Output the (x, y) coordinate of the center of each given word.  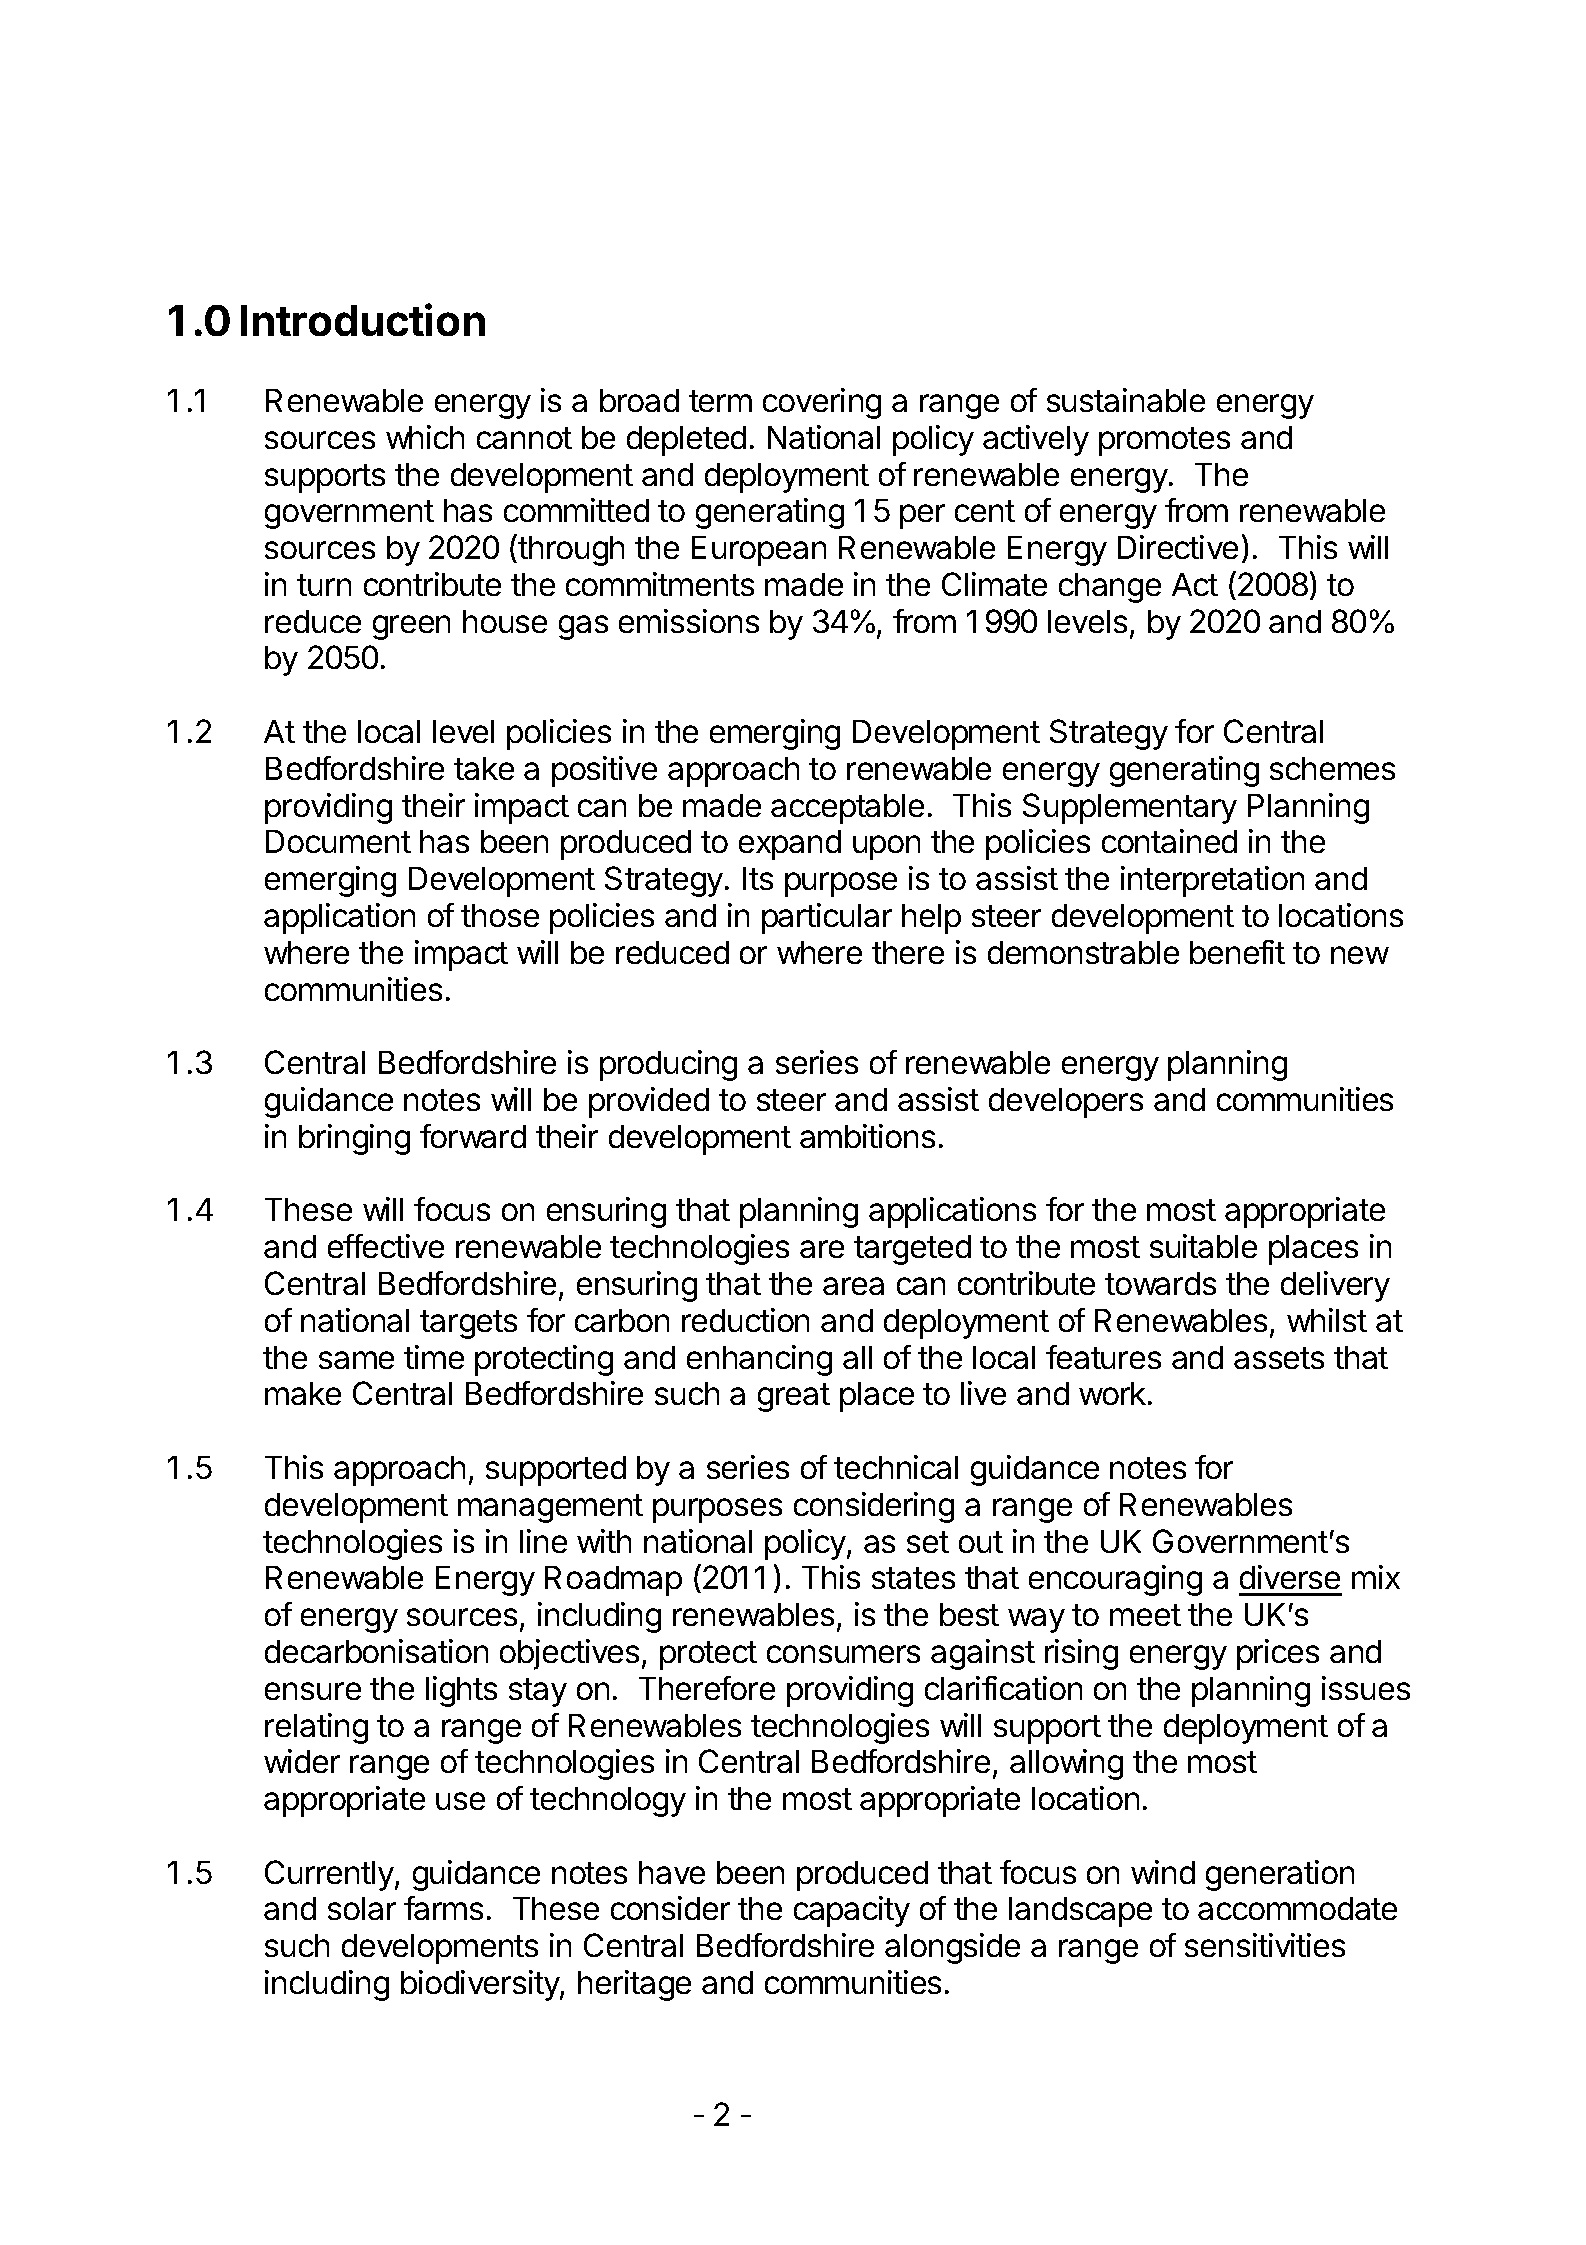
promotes (1164, 441)
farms (443, 1908)
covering (822, 403)
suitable (1203, 1246)
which (425, 437)
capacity (852, 1911)
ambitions (867, 1136)
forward (473, 1136)
